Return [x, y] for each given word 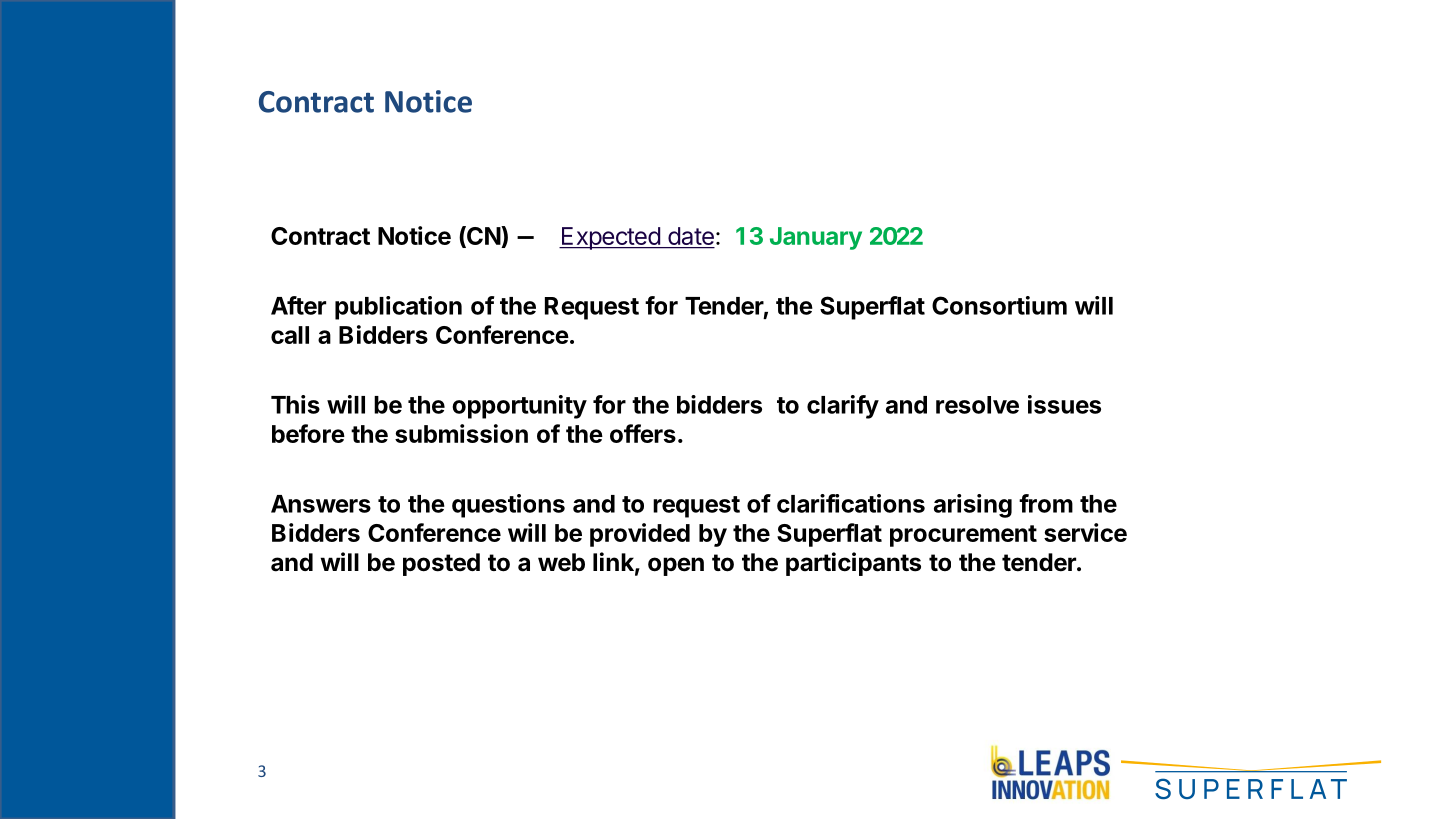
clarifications [851, 503]
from [1046, 503]
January [816, 238]
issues [1064, 404]
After [298, 305]
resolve [977, 405]
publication [398, 308]
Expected [610, 238]
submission [461, 433]
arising [973, 506]
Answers [321, 504]
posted [441, 564]
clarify [843, 407]
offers [643, 433]
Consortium [999, 305]
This [295, 404]
